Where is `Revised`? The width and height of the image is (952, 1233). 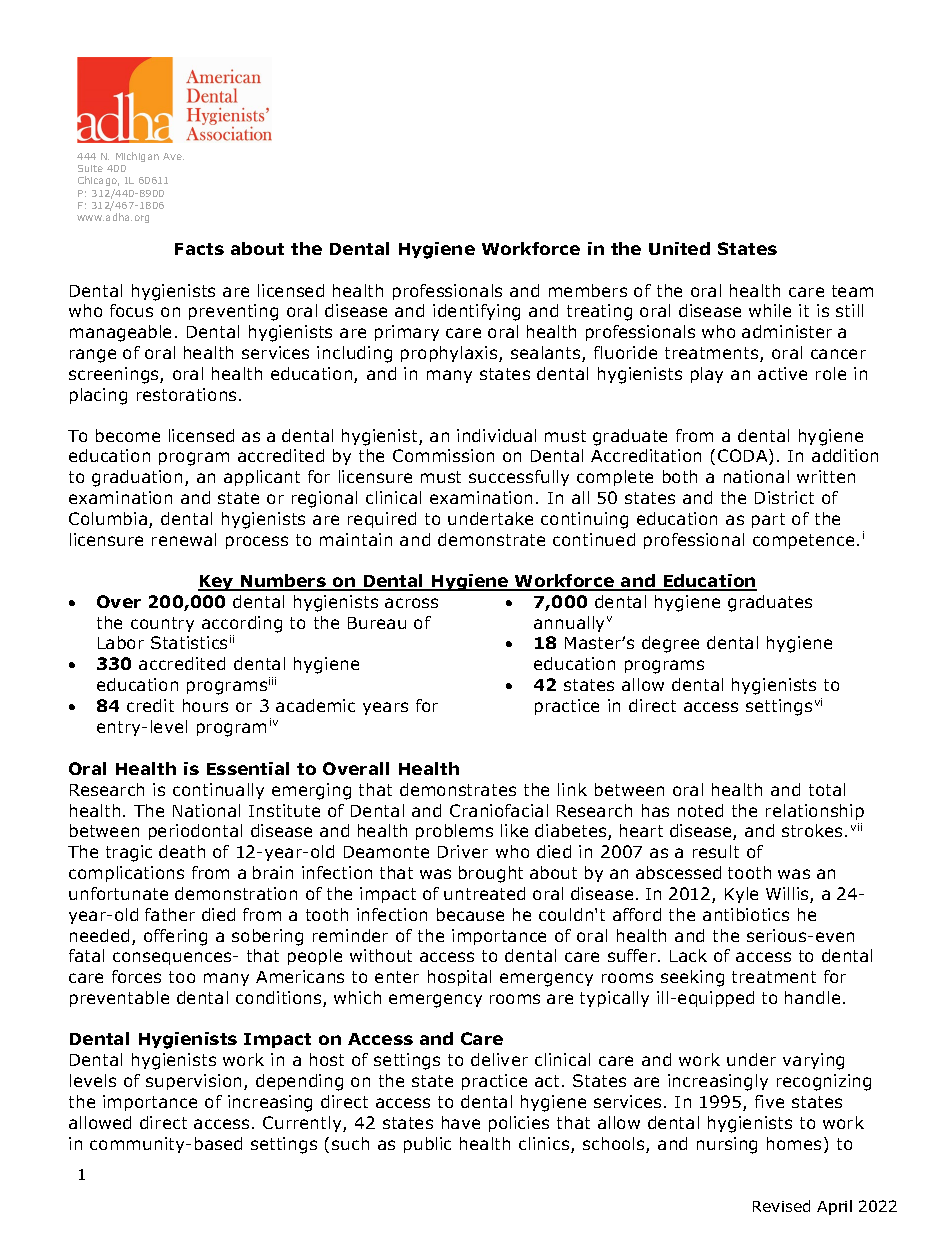 Revised is located at coordinates (781, 1206).
